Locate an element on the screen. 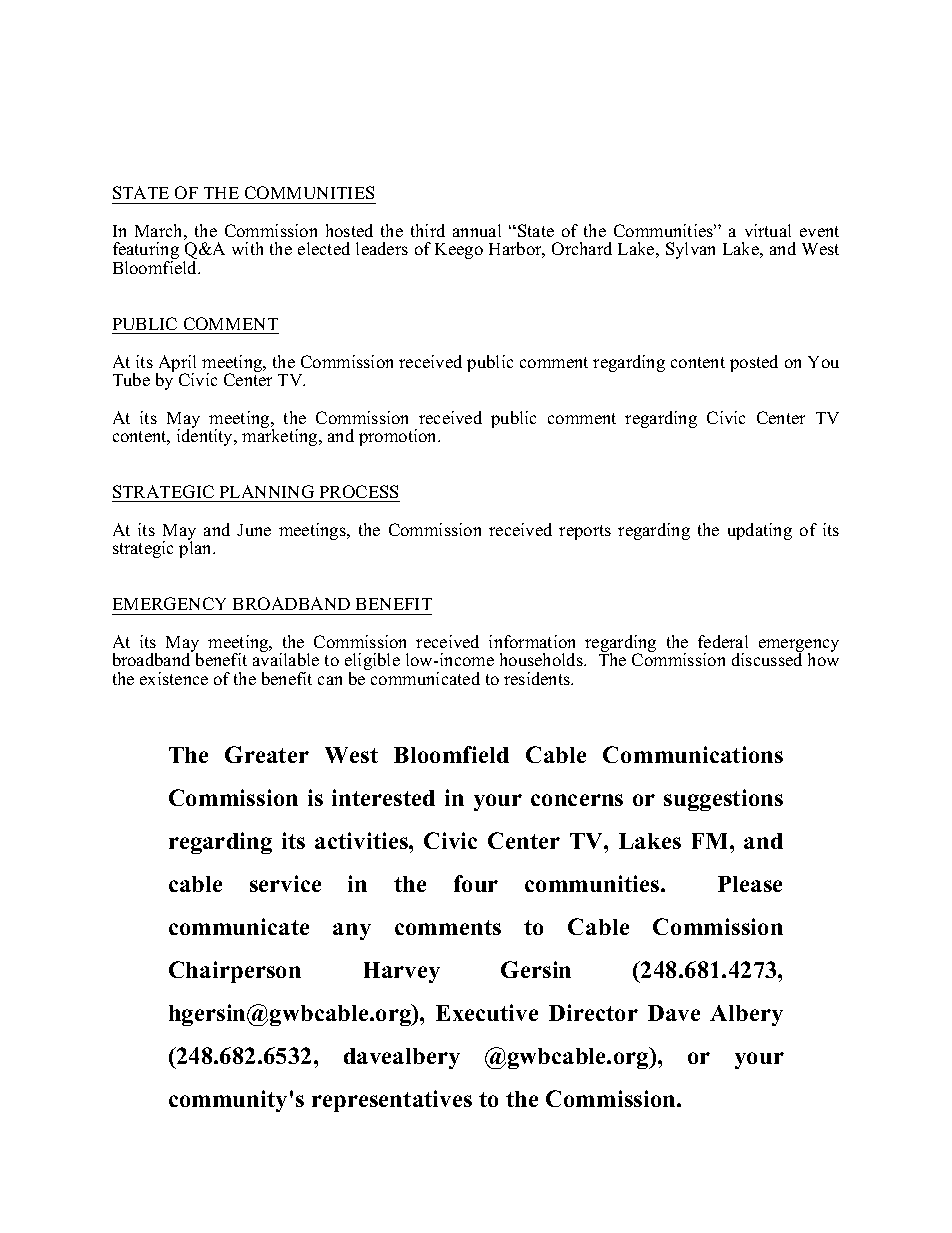 This screenshot has width=952, height=1233. representatives is located at coordinates (392, 1101).
